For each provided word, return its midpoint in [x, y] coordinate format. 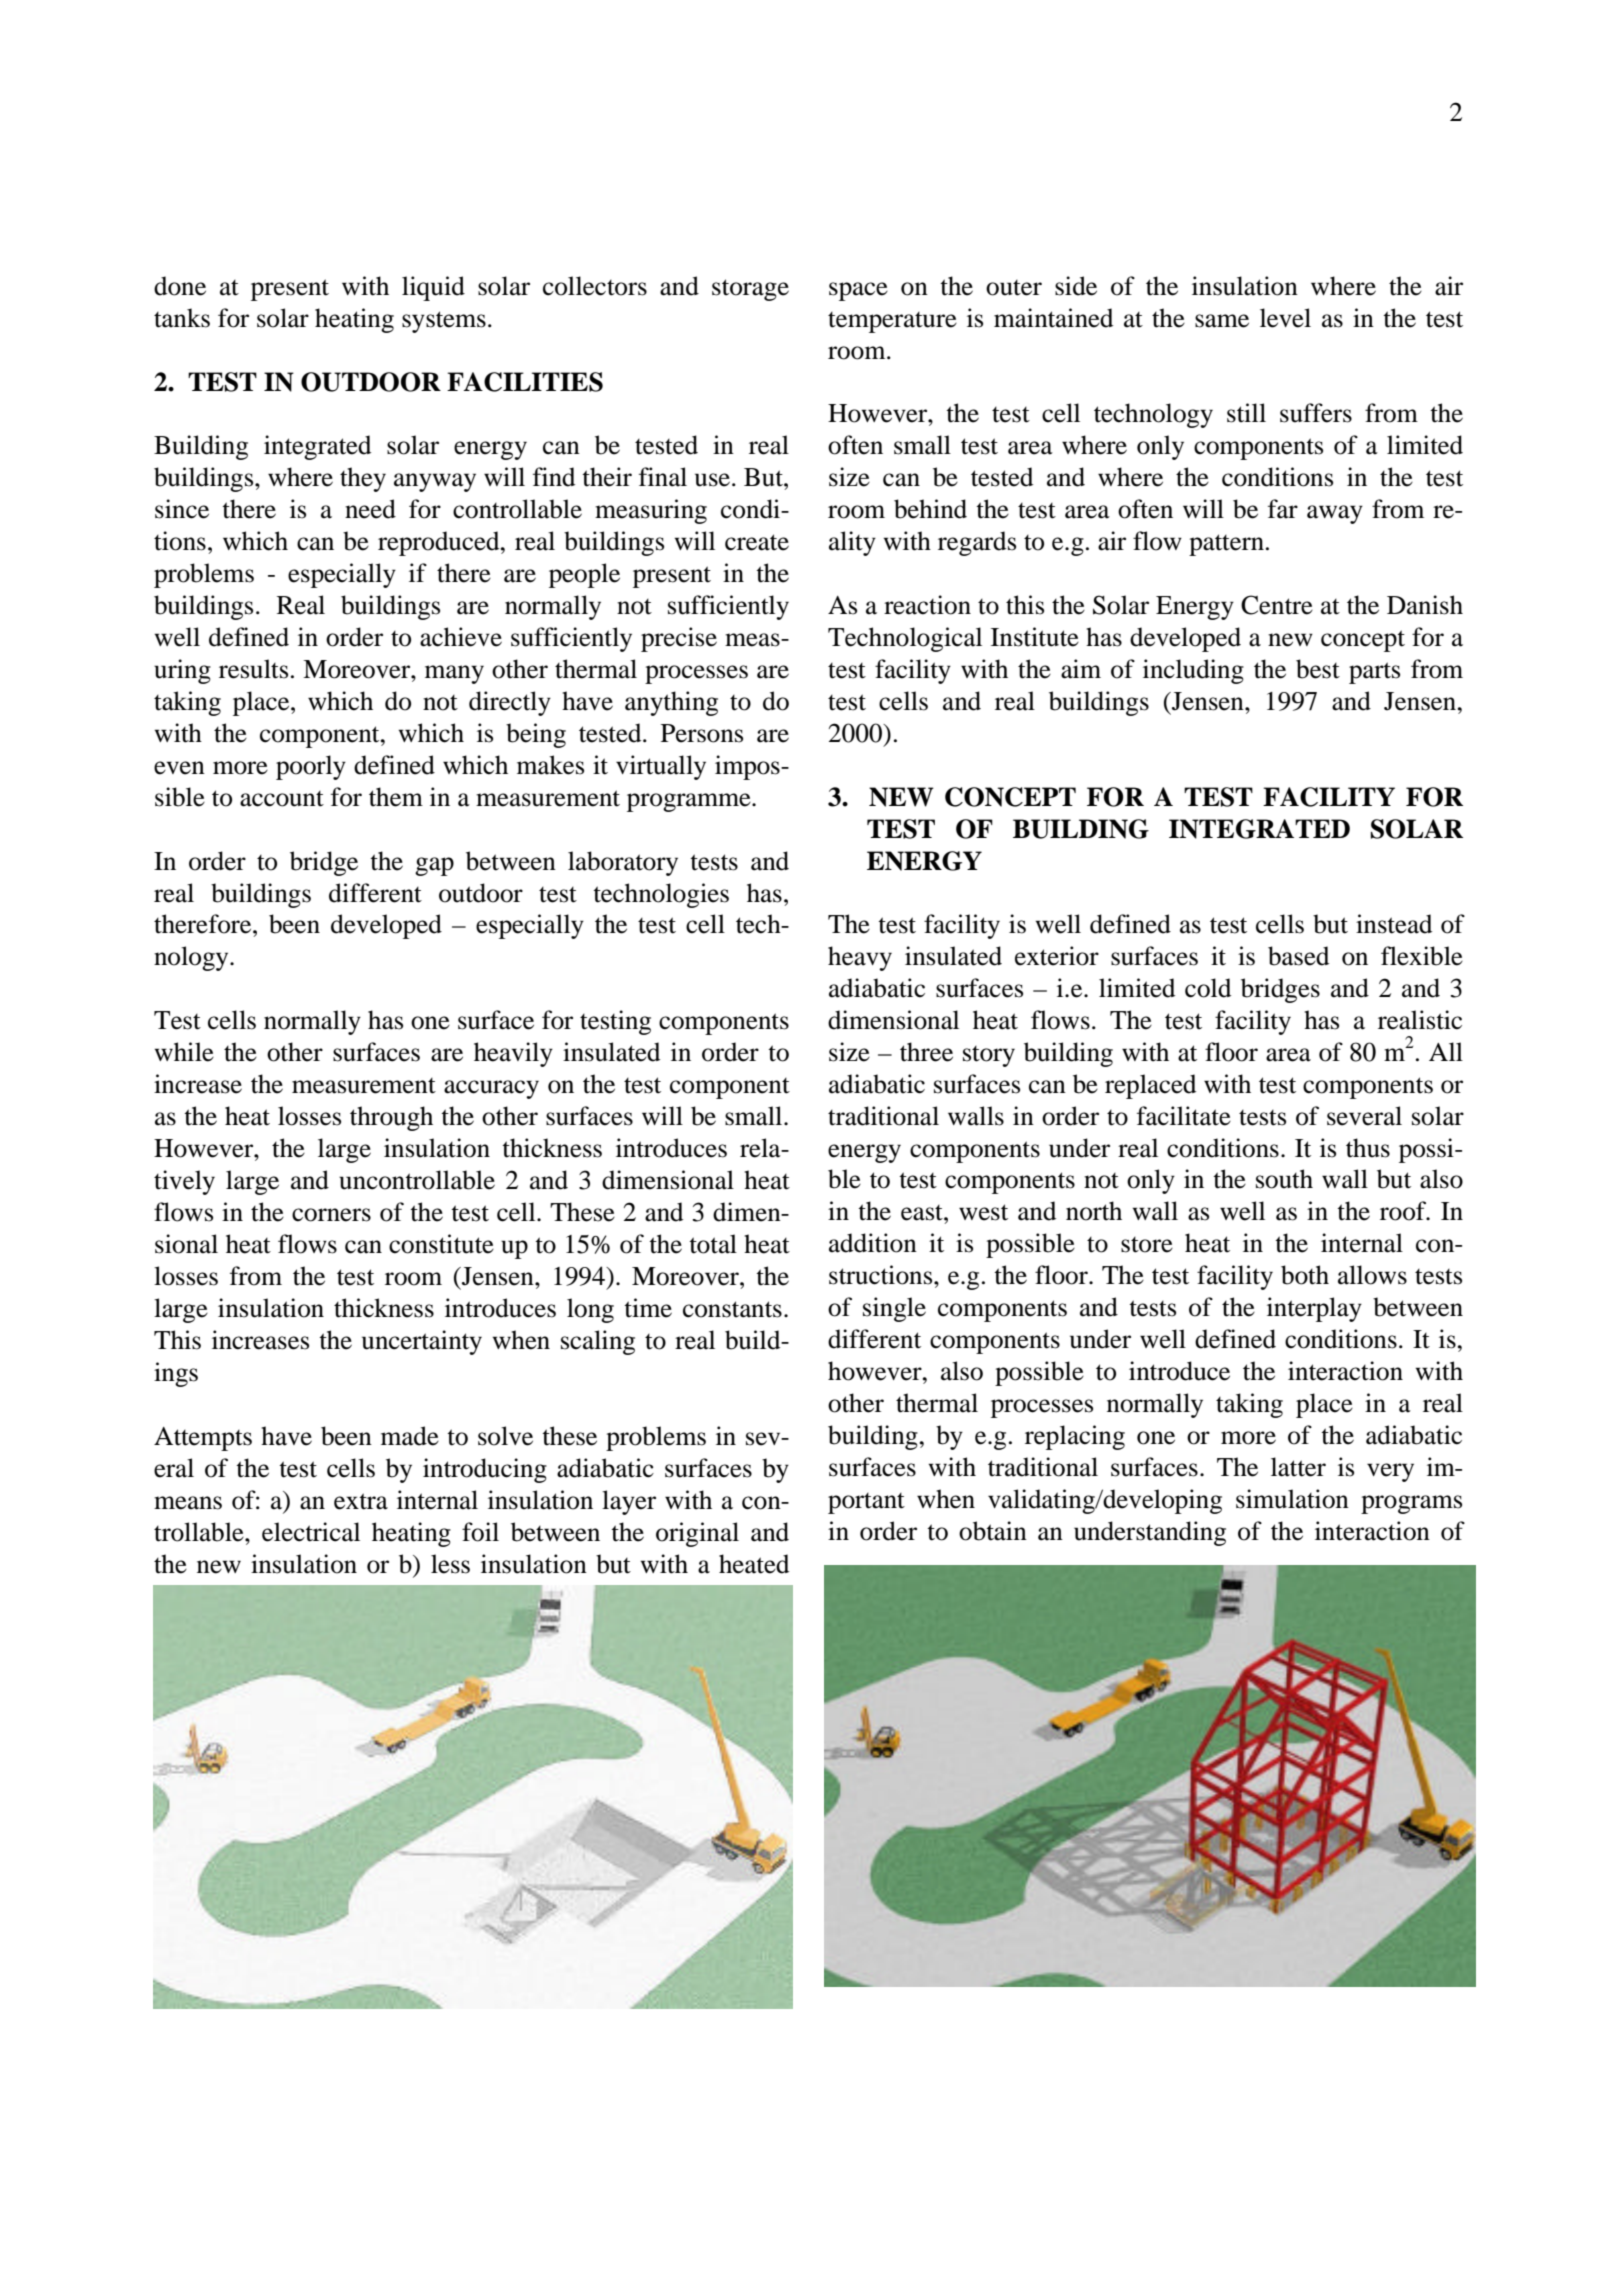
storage [750, 290]
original [697, 1534]
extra [361, 1501]
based [1298, 956]
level [1285, 318]
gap [434, 866]
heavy [860, 958]
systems [444, 322]
